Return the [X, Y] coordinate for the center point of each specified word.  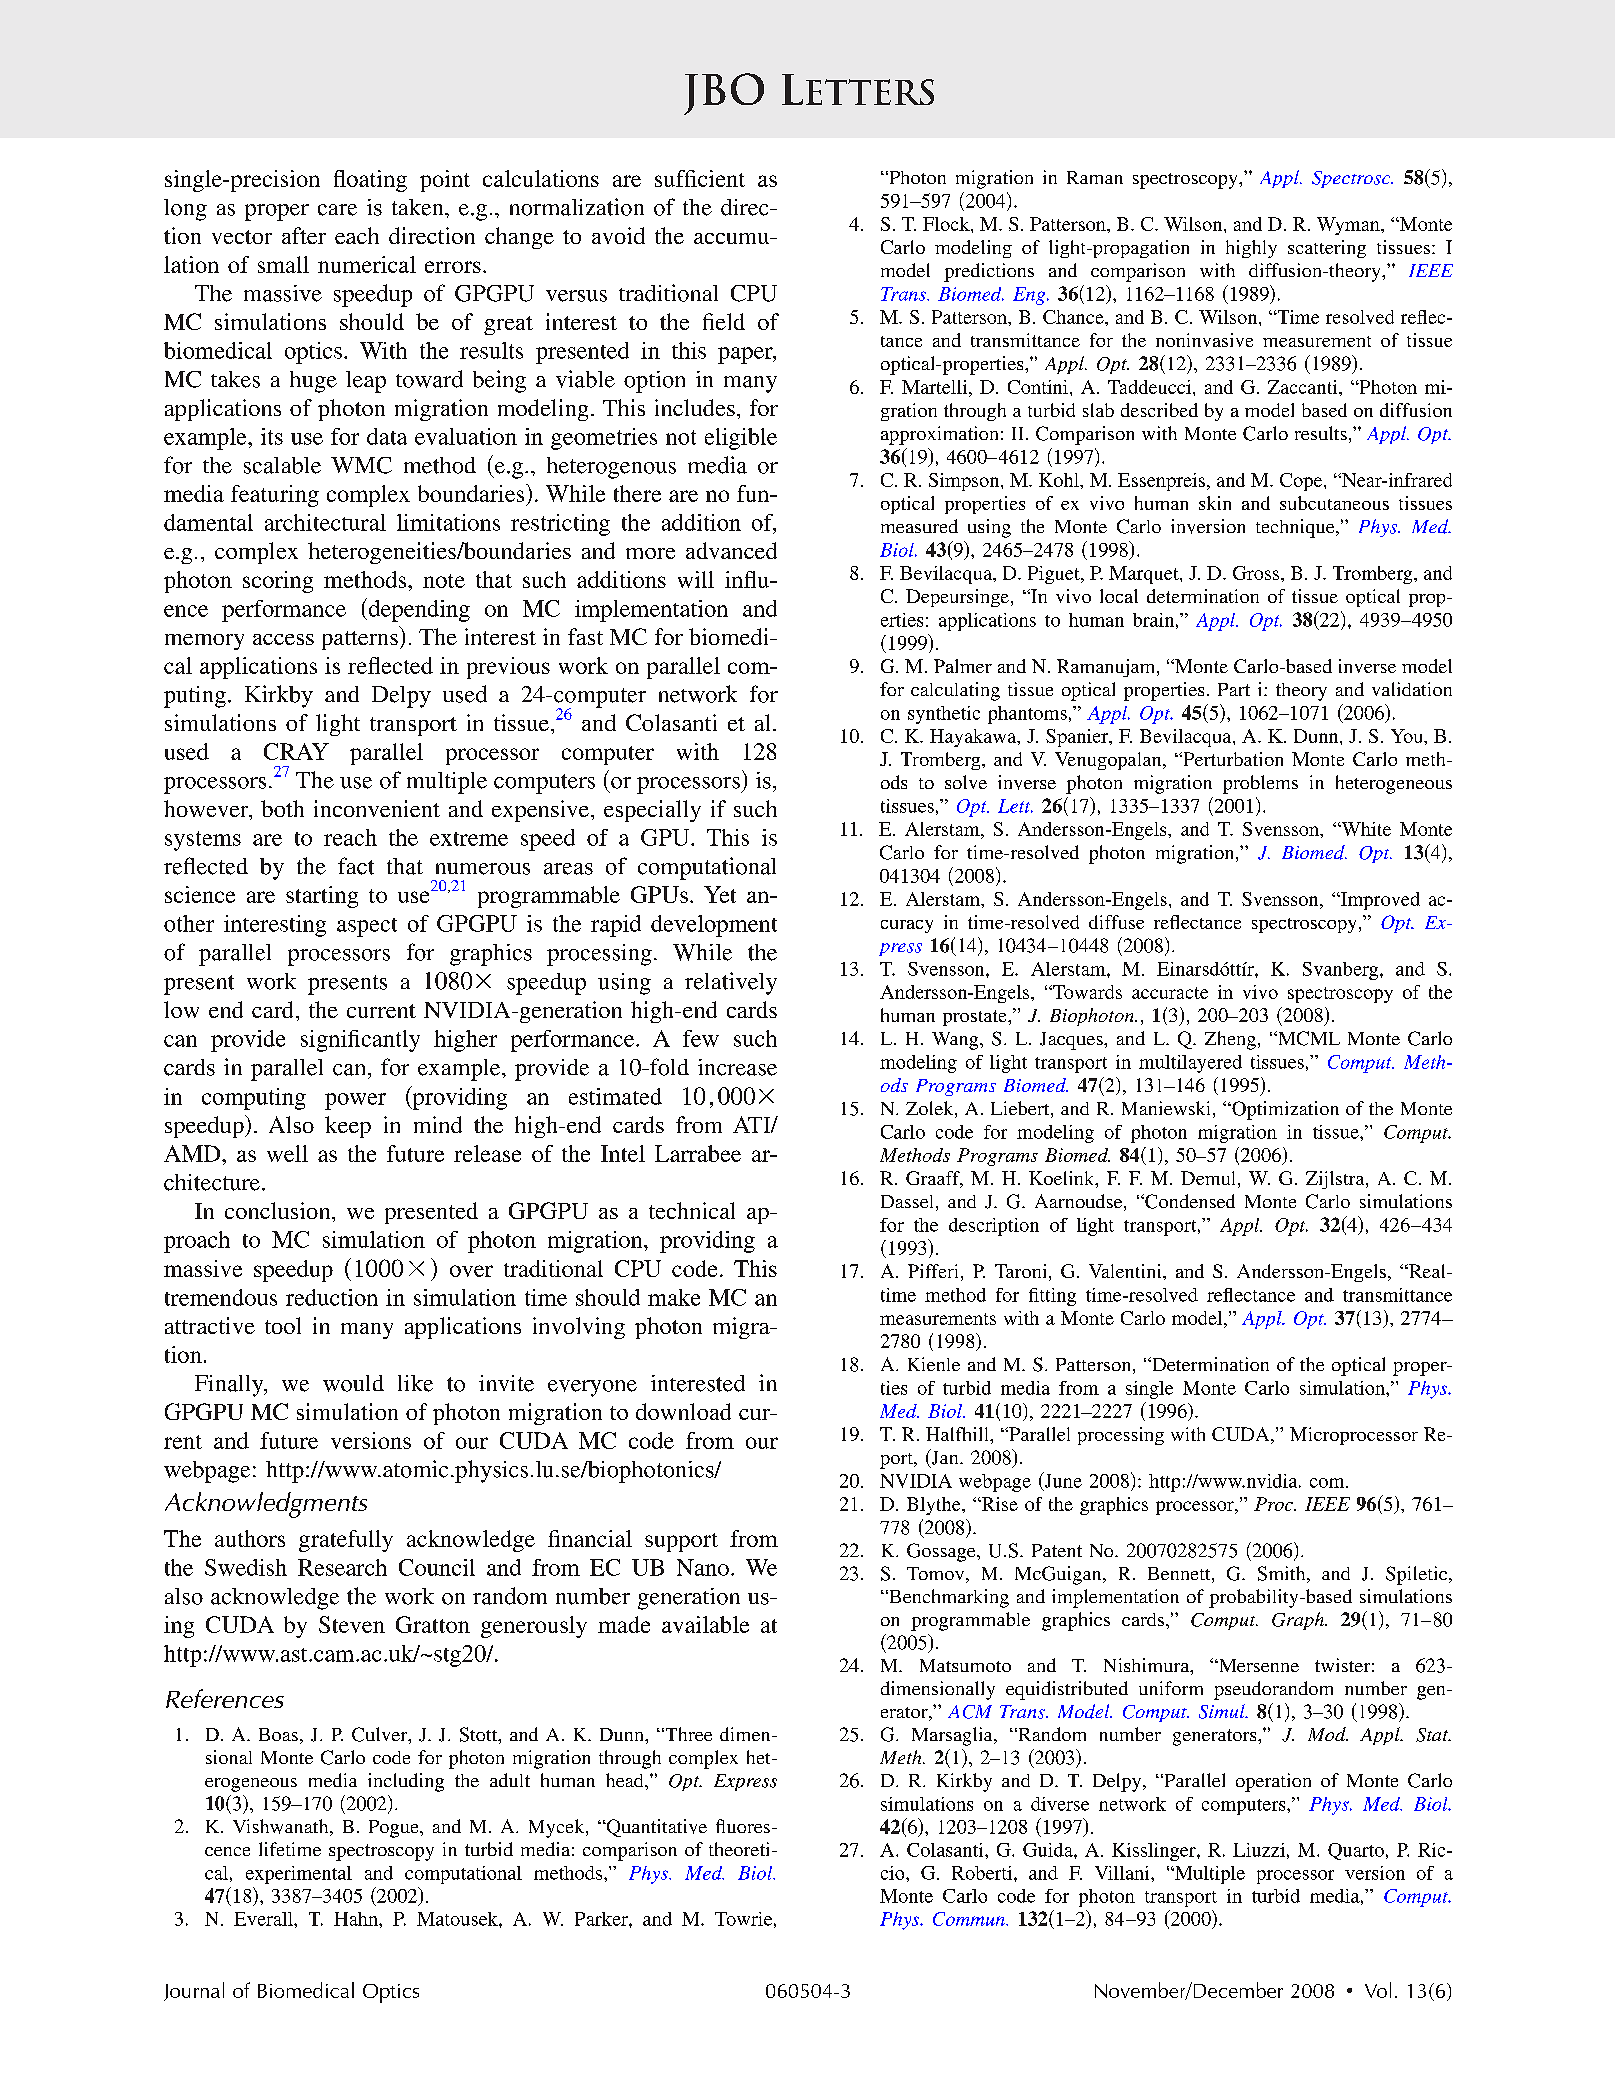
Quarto [1356, 1851]
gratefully [346, 1541]
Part [1234, 689]
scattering [1327, 249]
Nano [703, 1567]
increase [737, 1067]
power [355, 1101]
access [283, 639]
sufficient [700, 178]
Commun [970, 1919]
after [304, 235]
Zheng [1230, 1040]
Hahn [357, 1919]
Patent [1057, 1550]
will [696, 579]
